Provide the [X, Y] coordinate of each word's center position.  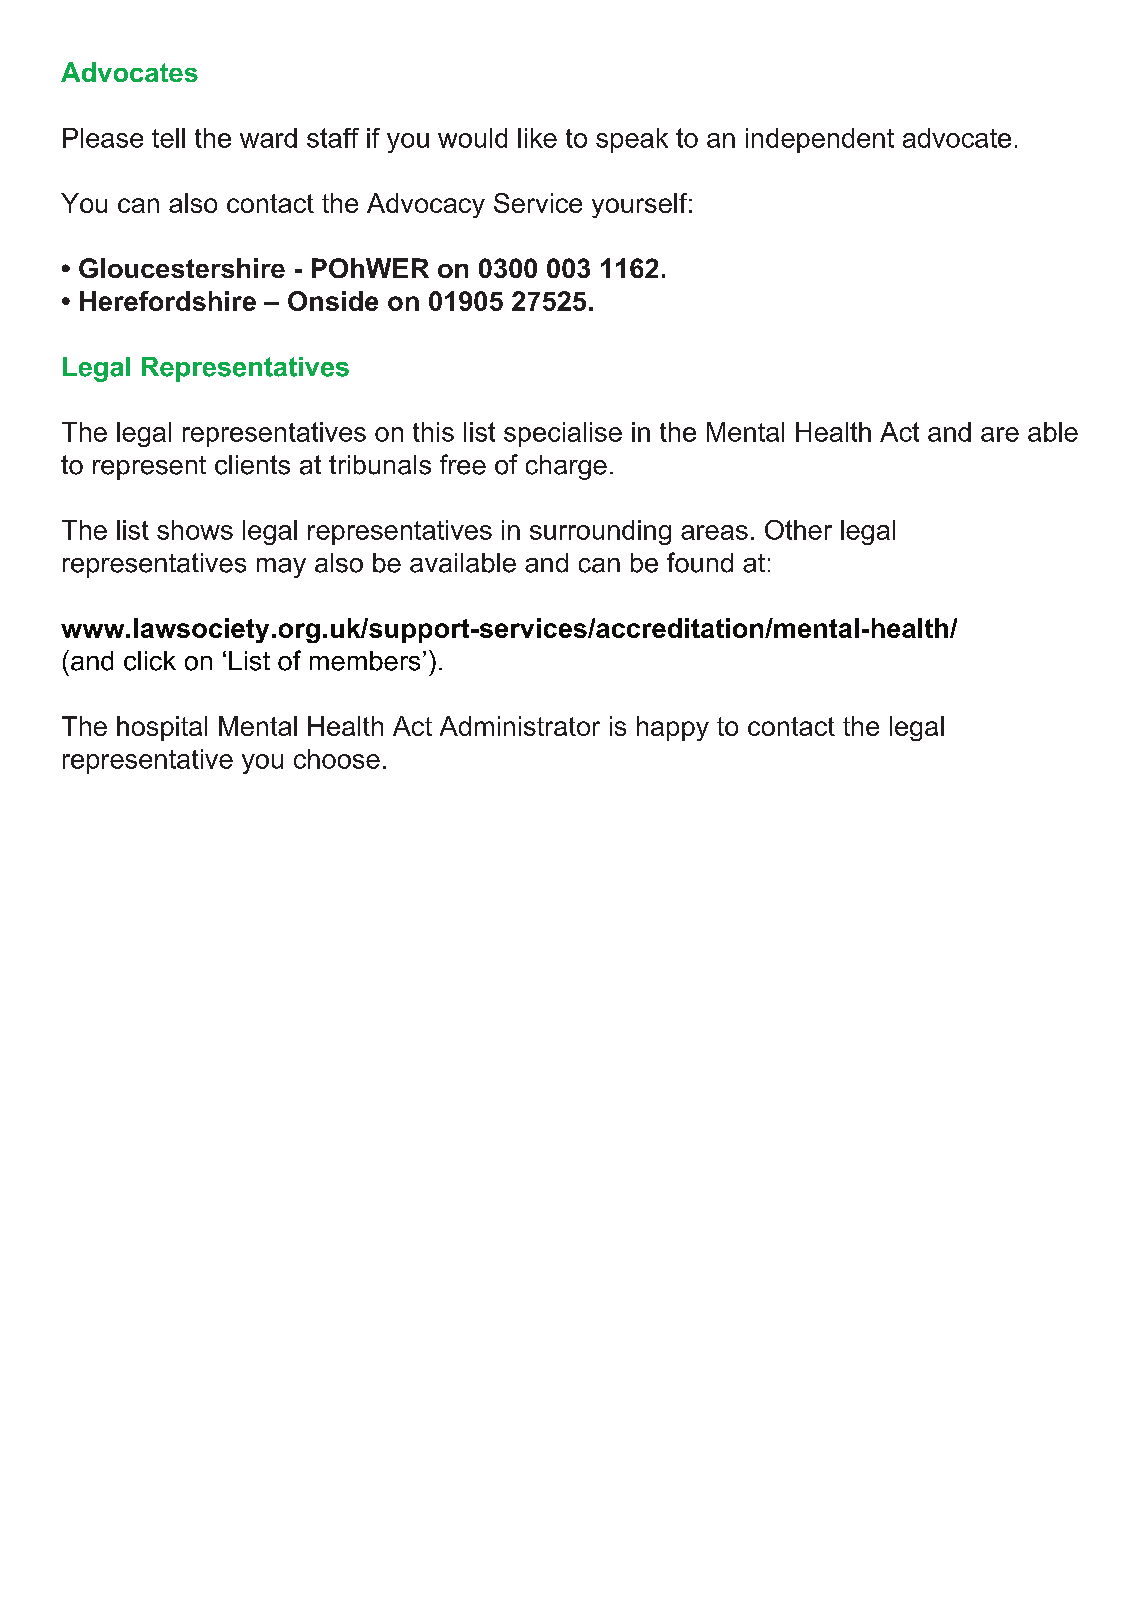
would [472, 138]
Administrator [520, 726]
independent [820, 140]
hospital [162, 728]
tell [168, 138]
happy [673, 728]
